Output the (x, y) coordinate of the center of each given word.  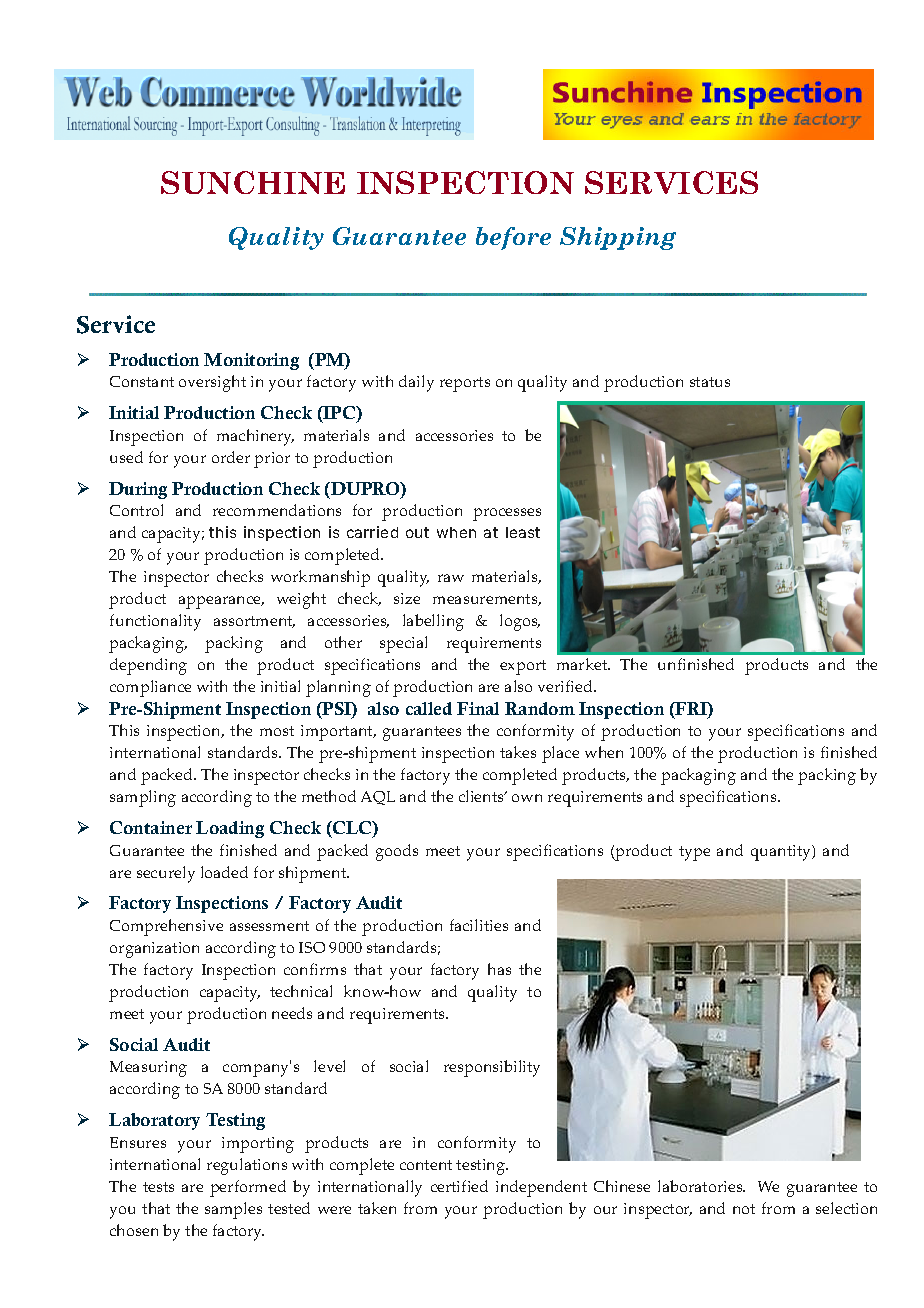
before (513, 238)
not (744, 1209)
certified (459, 1186)
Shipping (618, 238)
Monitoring (251, 361)
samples (233, 1210)
